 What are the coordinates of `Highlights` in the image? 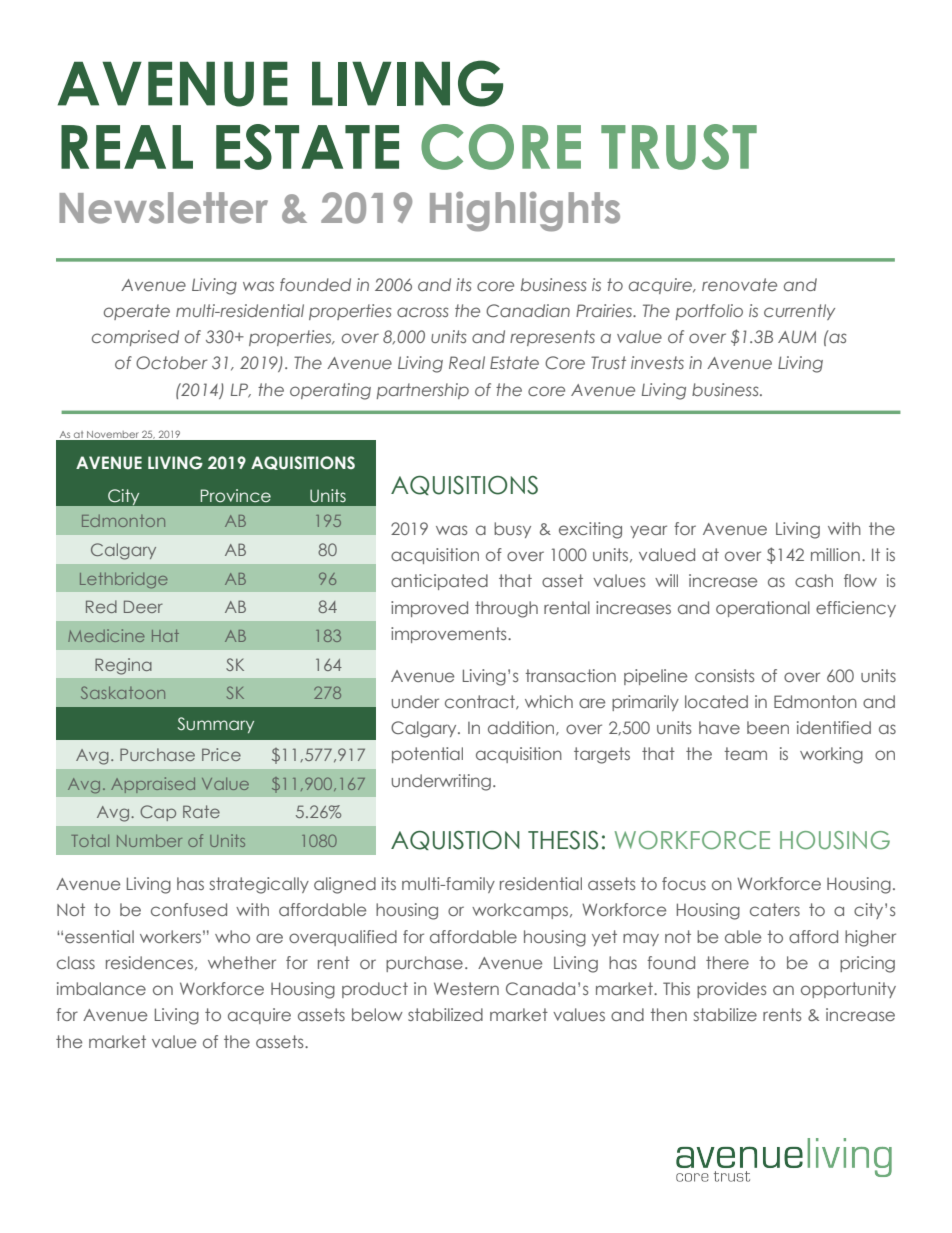 It's located at (525, 212).
